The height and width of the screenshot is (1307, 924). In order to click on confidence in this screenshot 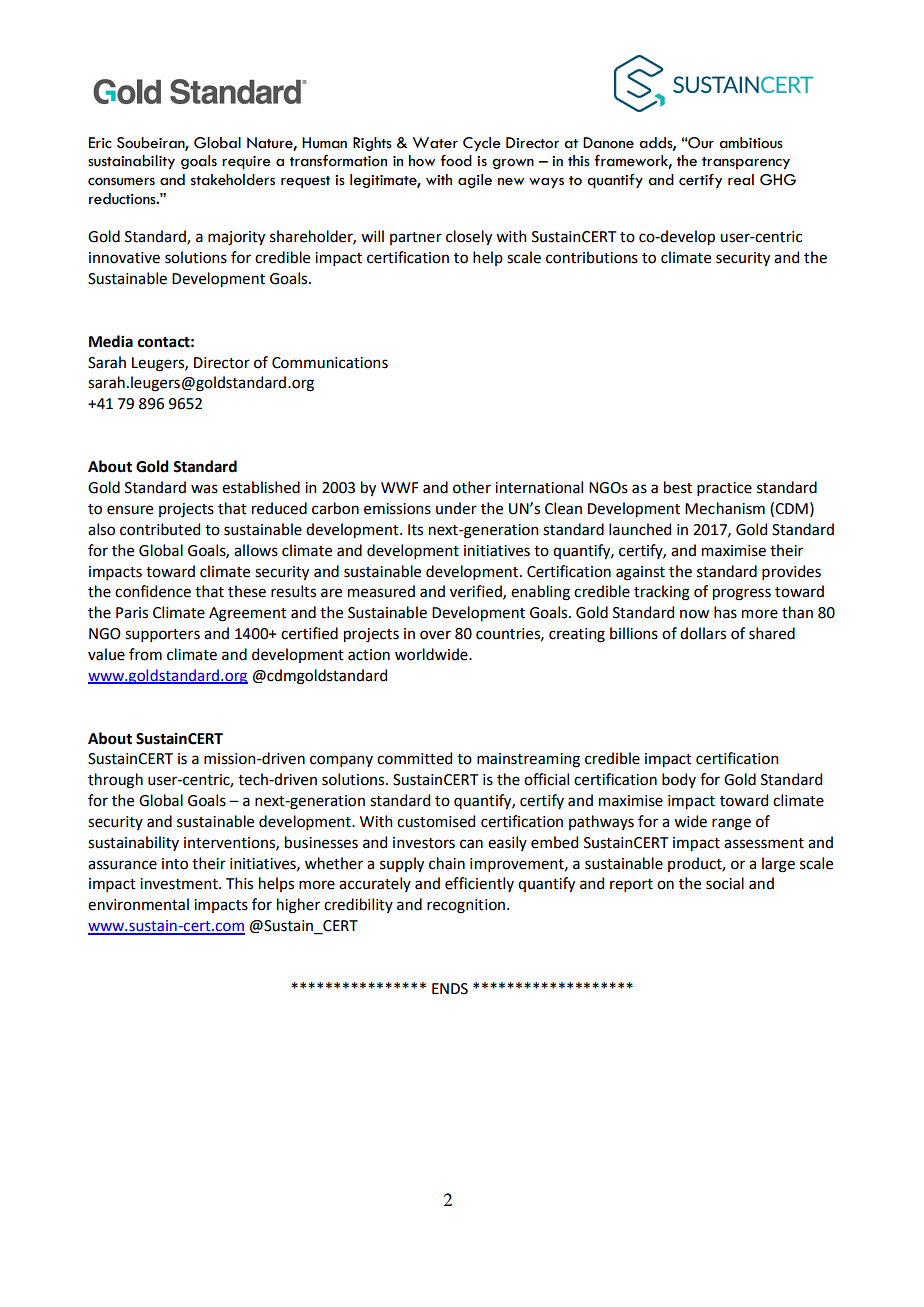, I will do `click(153, 591)`.
